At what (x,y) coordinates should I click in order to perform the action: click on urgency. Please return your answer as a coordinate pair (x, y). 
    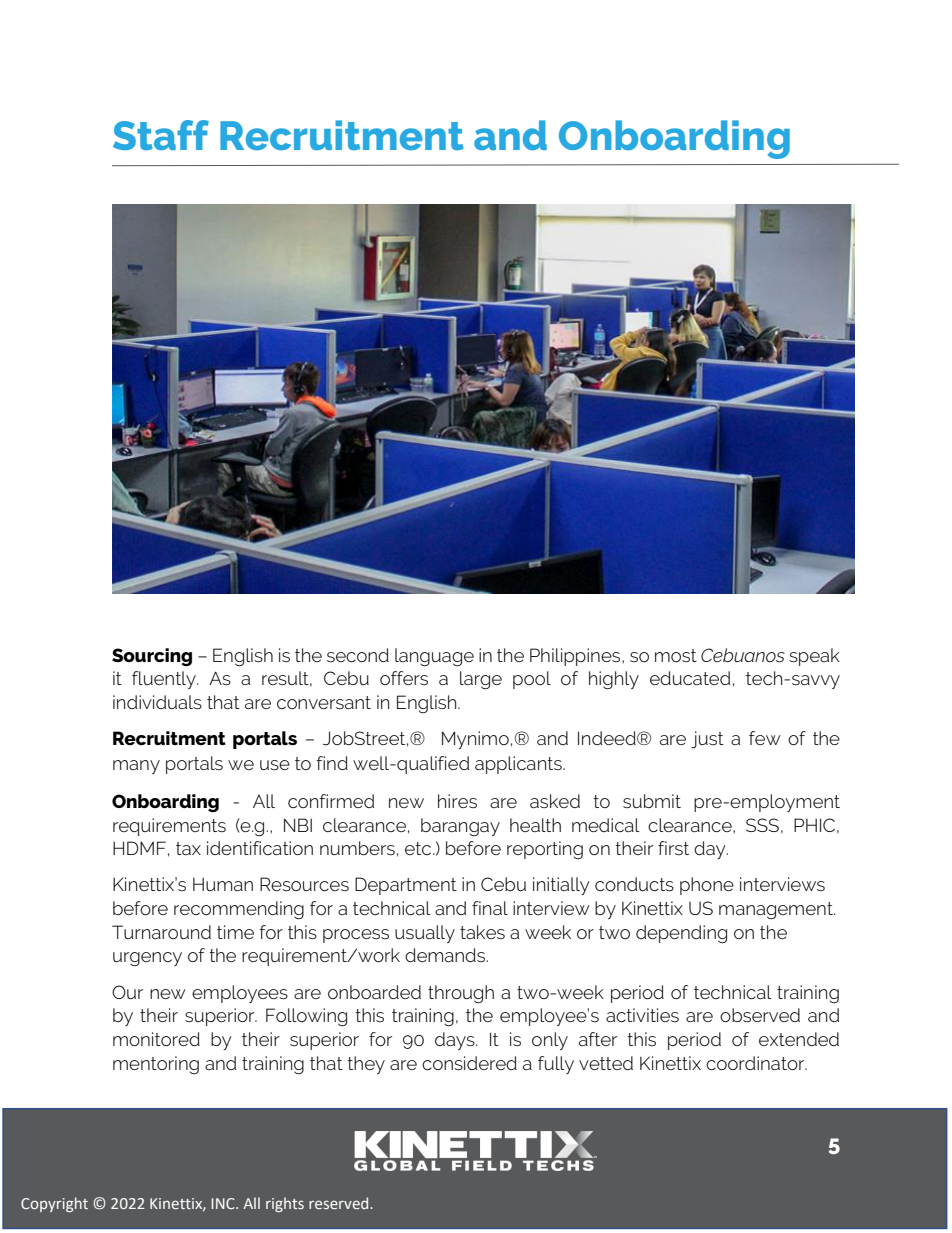
    Looking at the image, I should click on (147, 959).
